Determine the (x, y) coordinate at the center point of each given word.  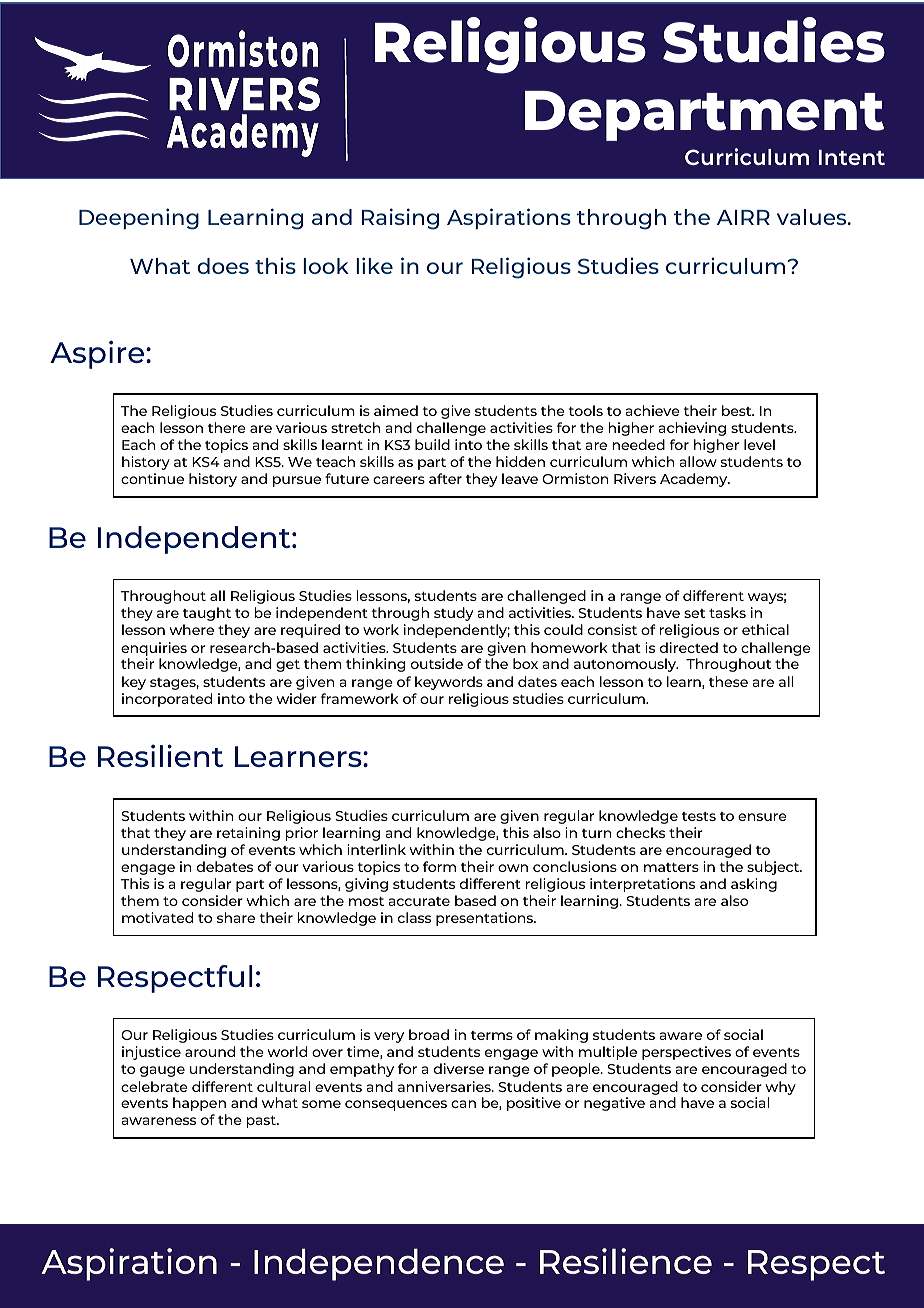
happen (199, 1104)
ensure (762, 817)
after (445, 478)
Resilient (160, 755)
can (463, 1104)
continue (152, 478)
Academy (695, 480)
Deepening (139, 219)
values (813, 217)
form (439, 866)
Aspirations (509, 218)
